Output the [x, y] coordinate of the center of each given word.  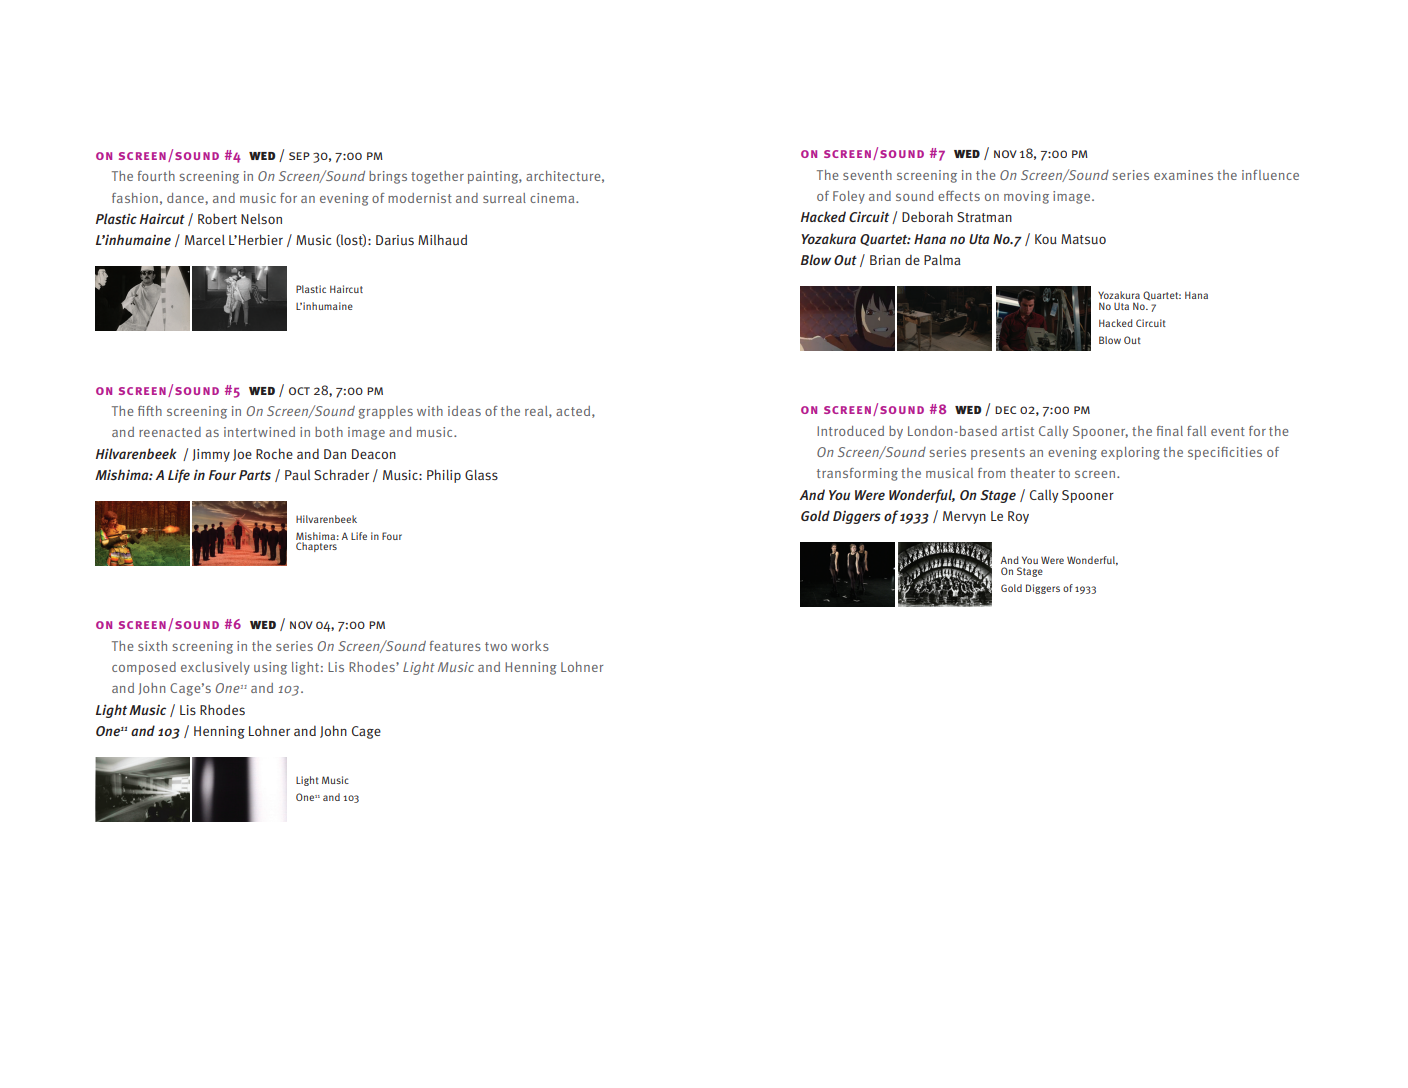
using [270, 668]
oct [299, 391]
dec [1005, 410]
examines [1183, 175]
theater [1032, 473]
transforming [857, 474]
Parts [255, 475]
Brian [885, 260]
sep [299, 156]
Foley [849, 197]
